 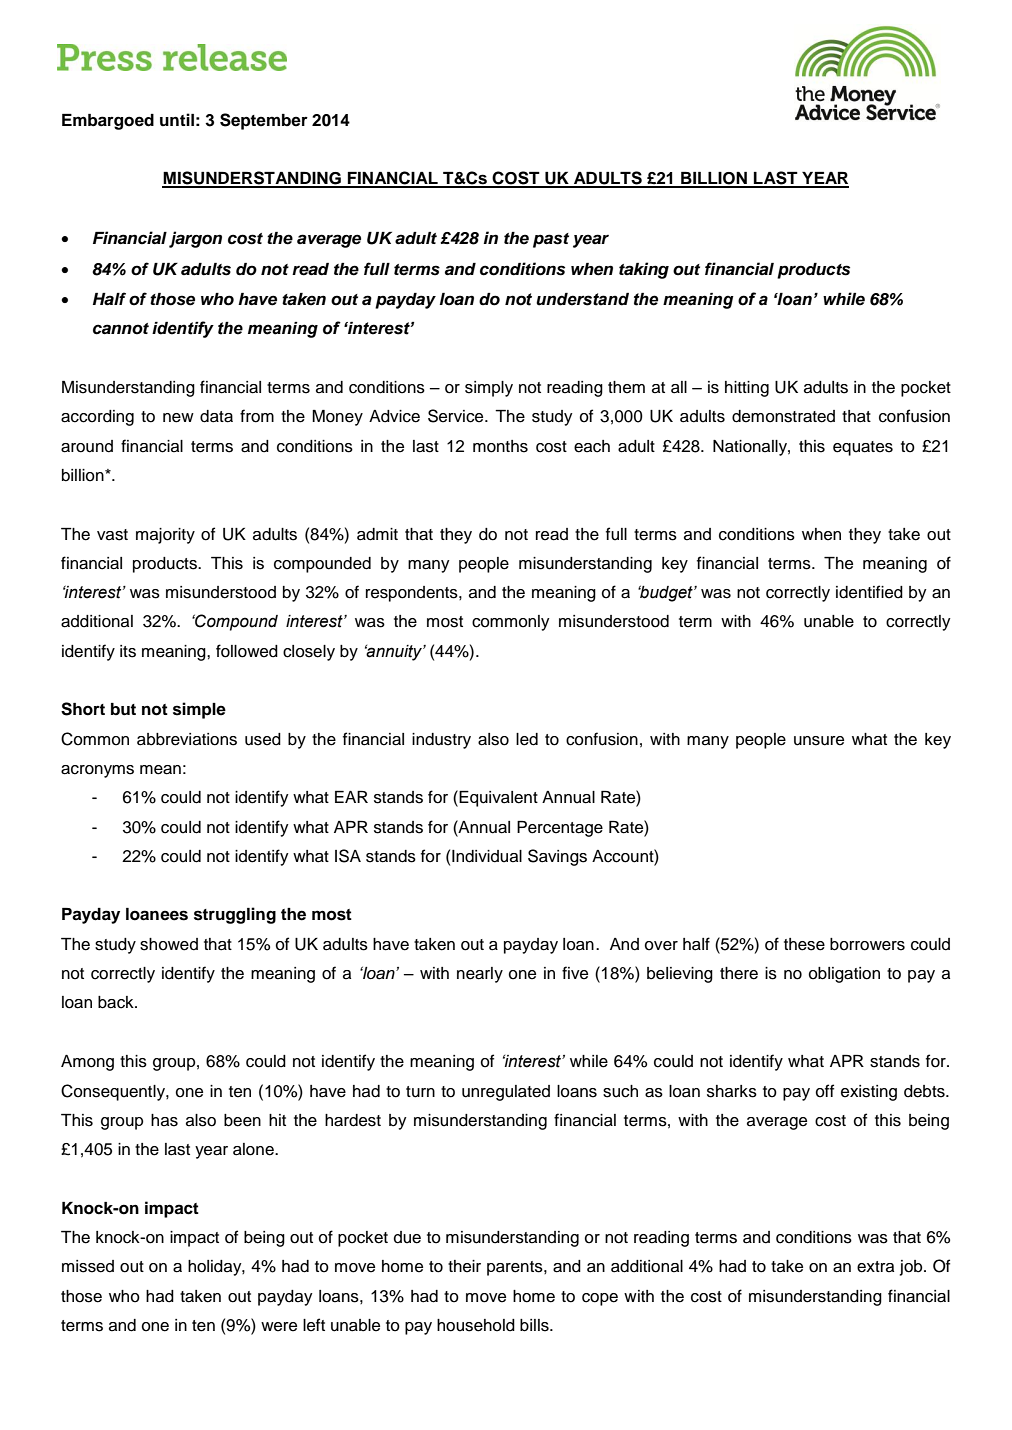 What do you see at coordinates (165, 536) in the page?
I see `majority` at bounding box center [165, 536].
